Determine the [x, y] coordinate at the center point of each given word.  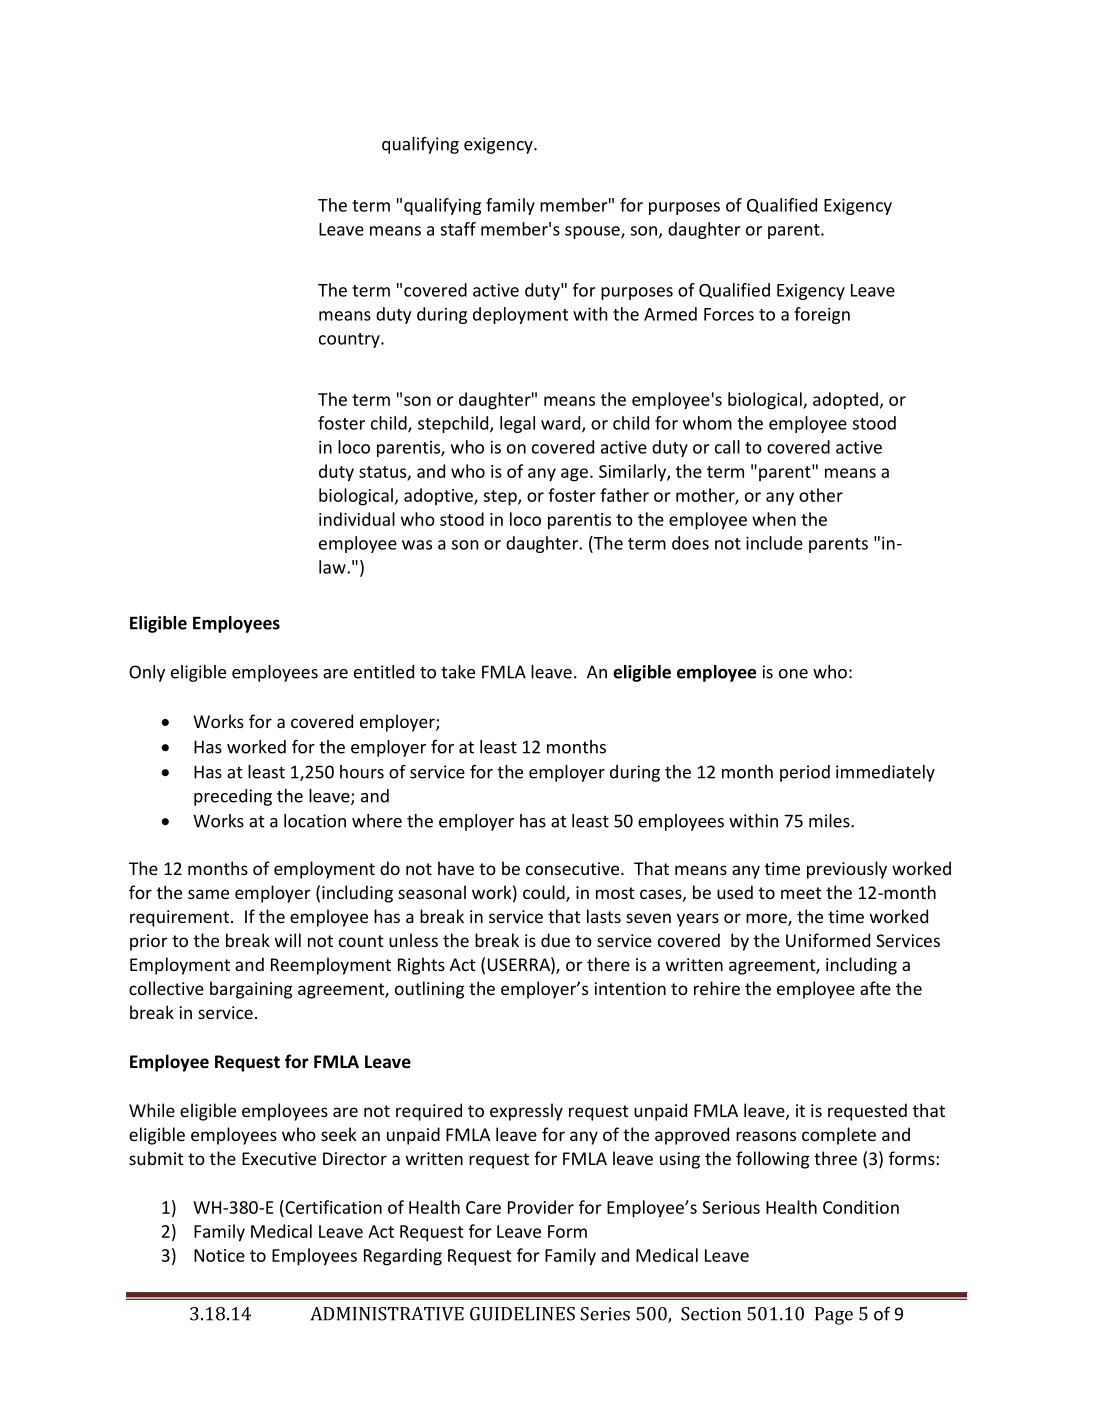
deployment [520, 315]
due [555, 940]
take [458, 672]
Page [834, 1316]
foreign [822, 315]
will [288, 940]
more [767, 919]
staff [458, 229]
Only [147, 673]
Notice [219, 1255]
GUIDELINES [522, 1314]
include [774, 543]
